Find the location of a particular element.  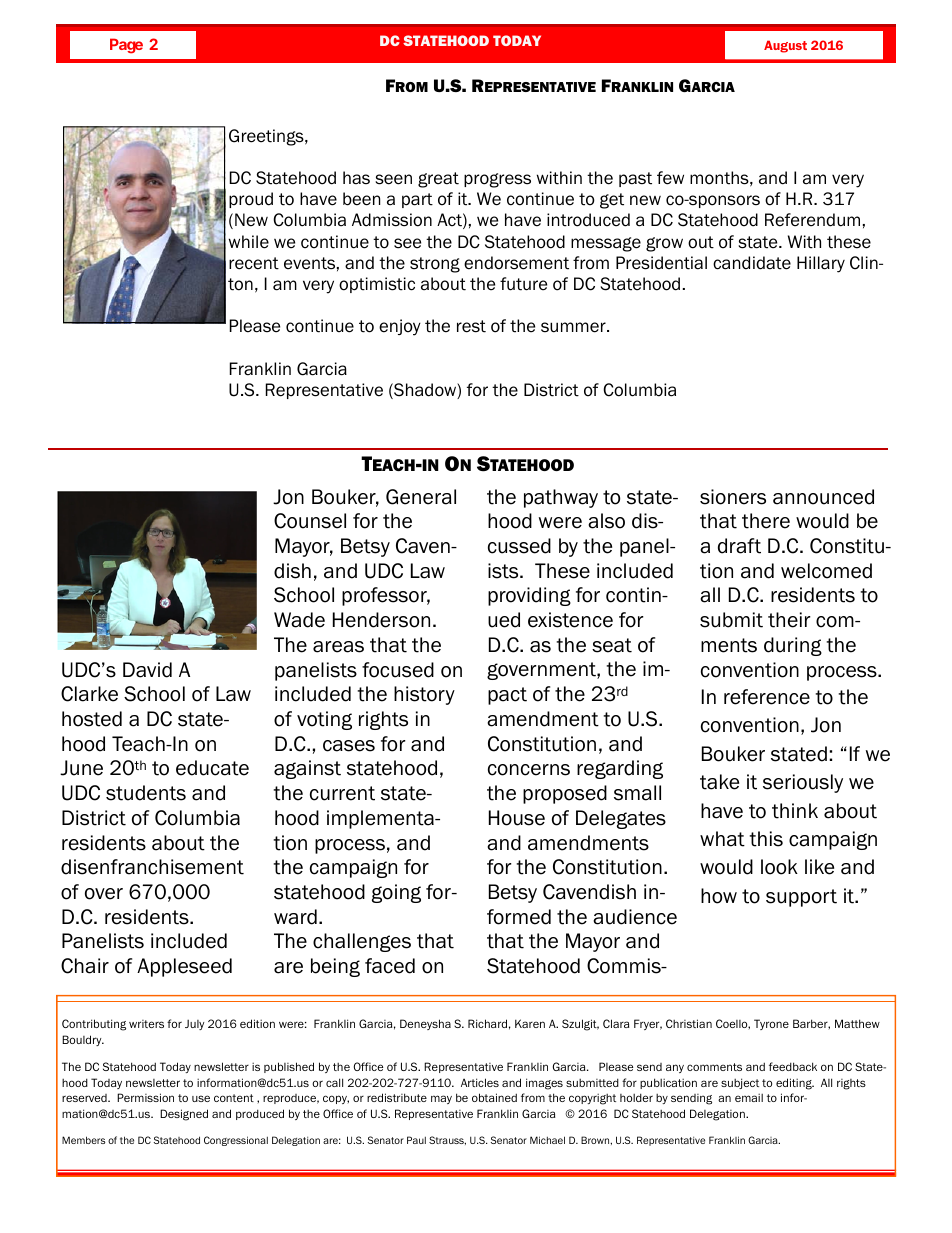

Permission is located at coordinates (145, 1097).
